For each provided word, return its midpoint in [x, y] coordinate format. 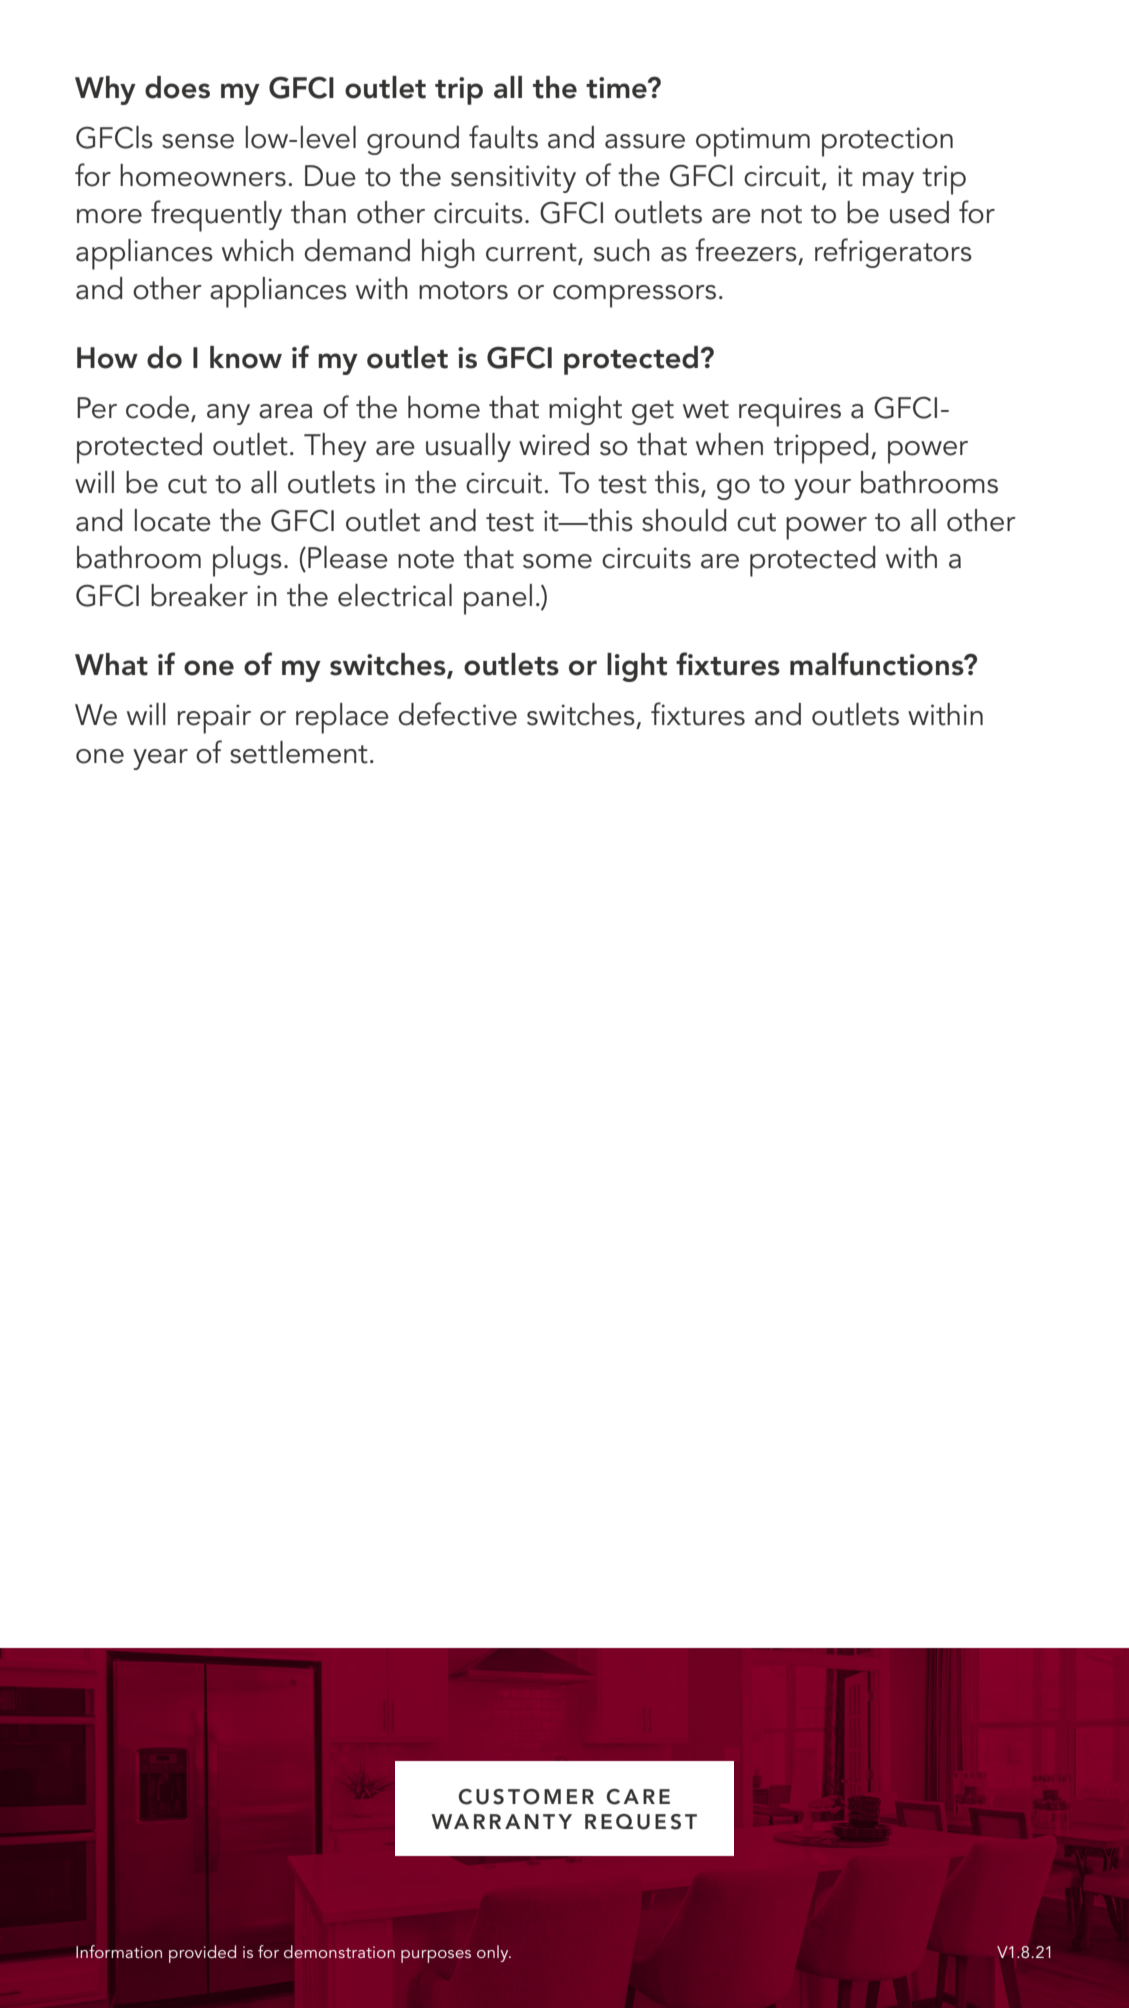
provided [202, 1954]
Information [119, 1952]
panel [498, 599]
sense [198, 141]
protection [887, 142]
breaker [199, 595]
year [160, 759]
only [494, 1953]
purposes [436, 1956]
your [822, 489]
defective [457, 714]
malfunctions [878, 664]
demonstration [339, 1951]
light [637, 667]
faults [503, 137]
